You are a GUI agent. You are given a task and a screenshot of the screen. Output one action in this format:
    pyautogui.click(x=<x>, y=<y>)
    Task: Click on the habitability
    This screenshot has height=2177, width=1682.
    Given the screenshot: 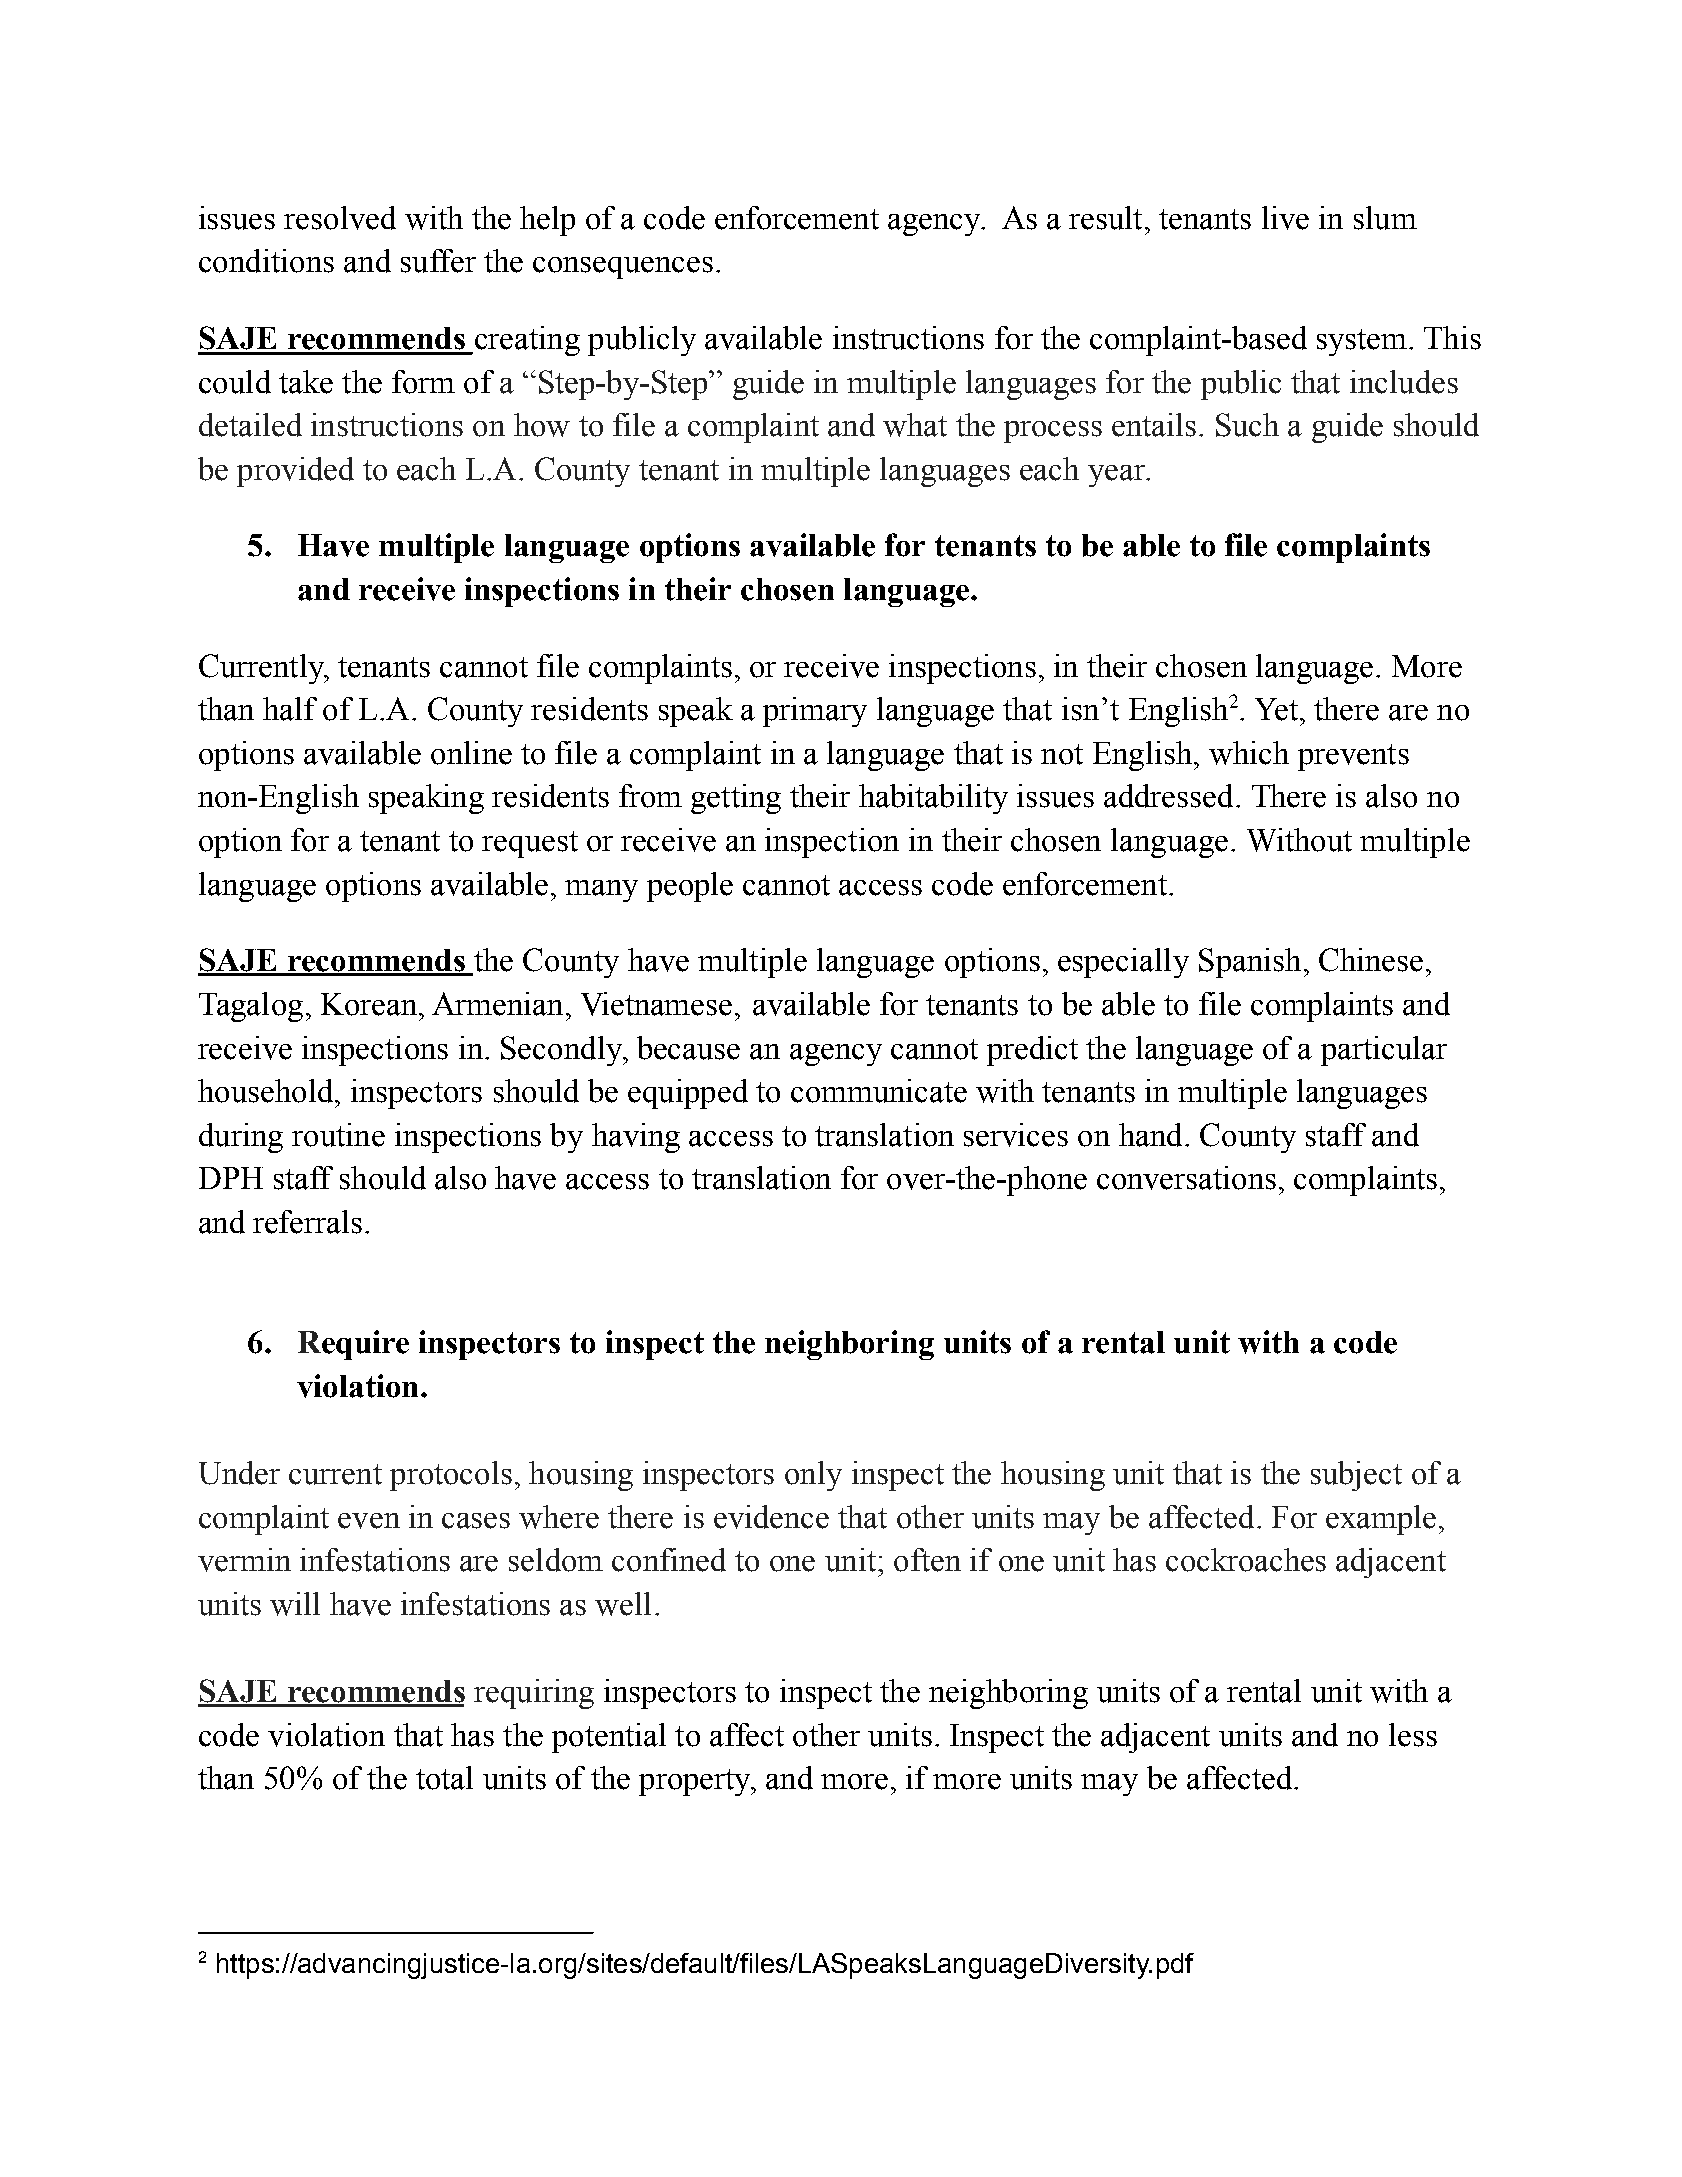 What is the action you would take?
    pyautogui.click(x=933, y=799)
